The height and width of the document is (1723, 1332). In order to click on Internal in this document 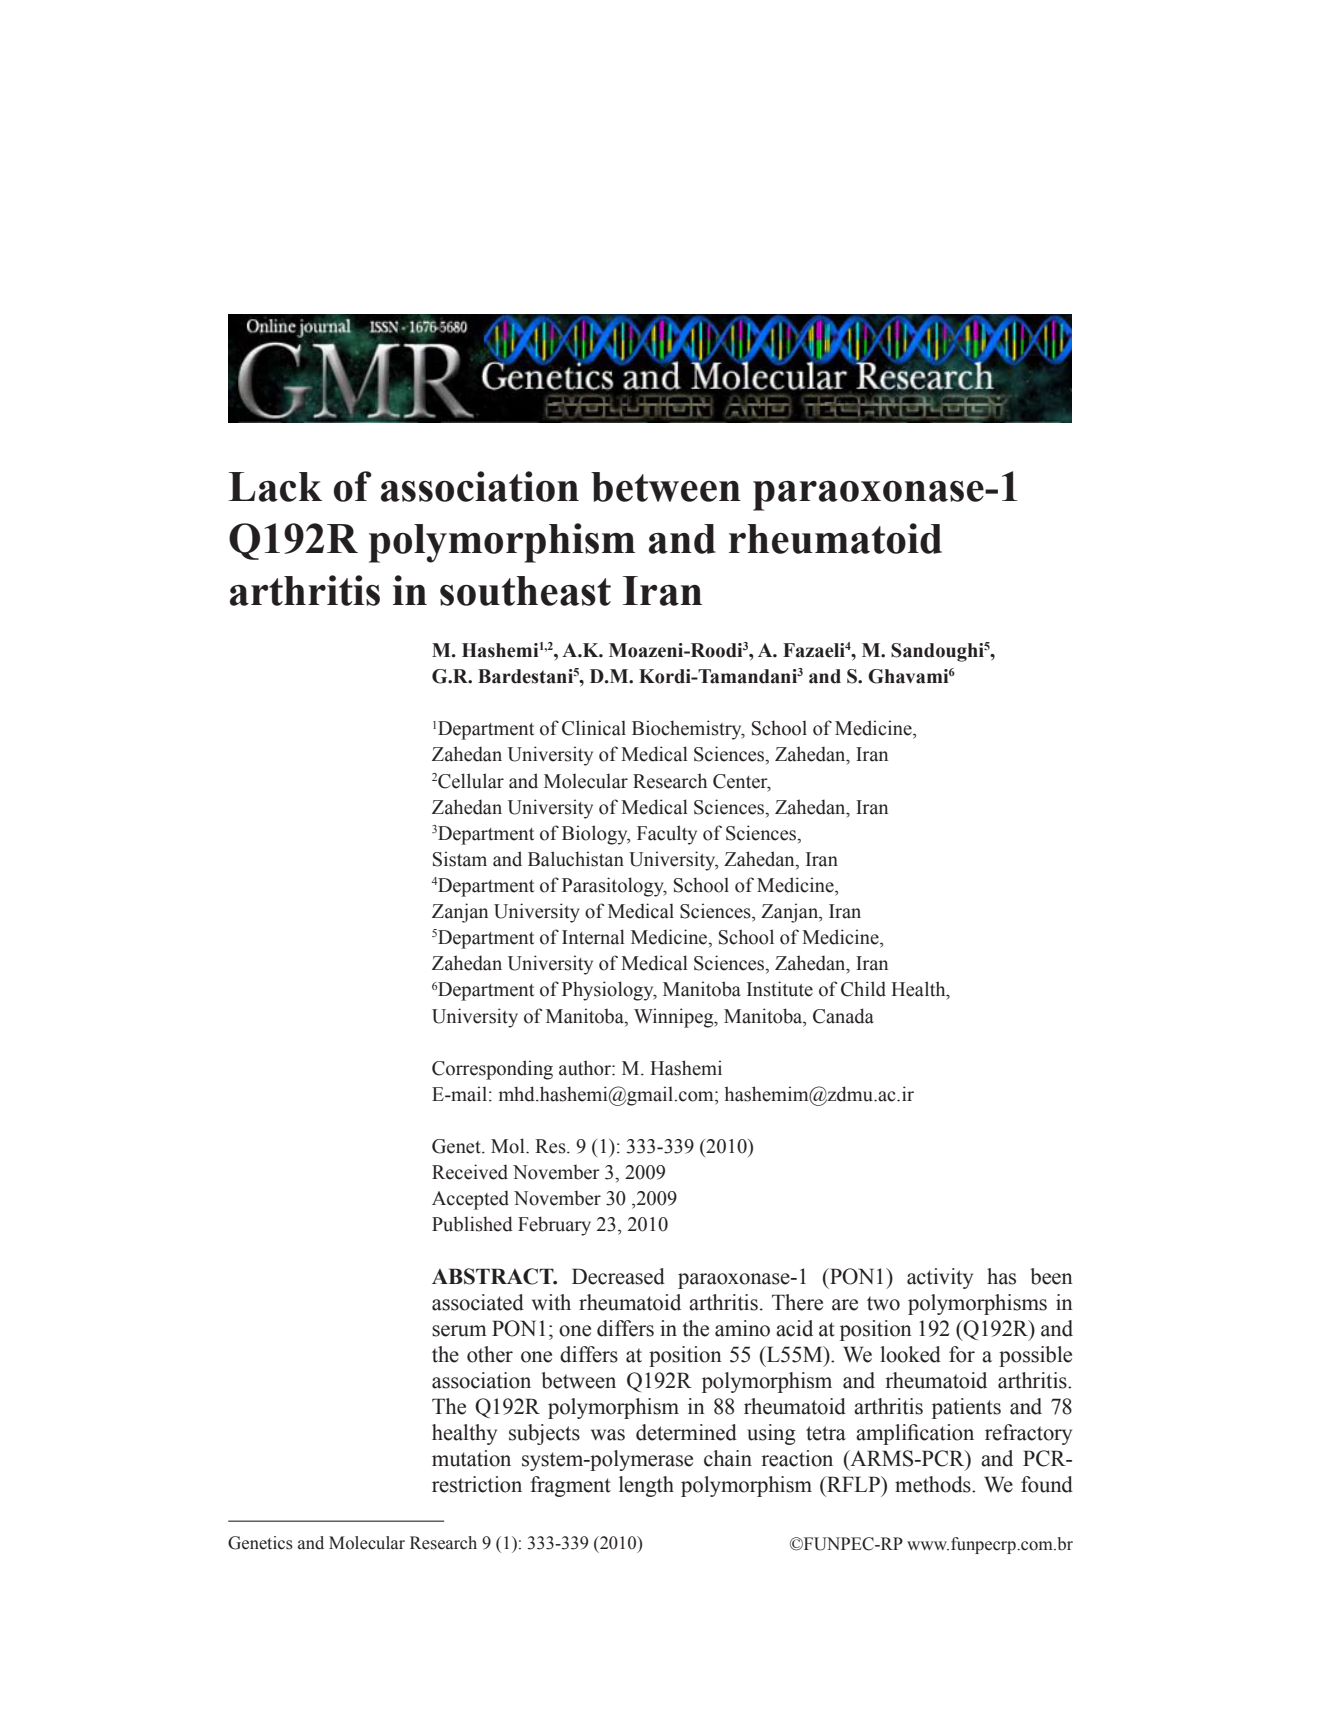, I will do `click(593, 937)`.
